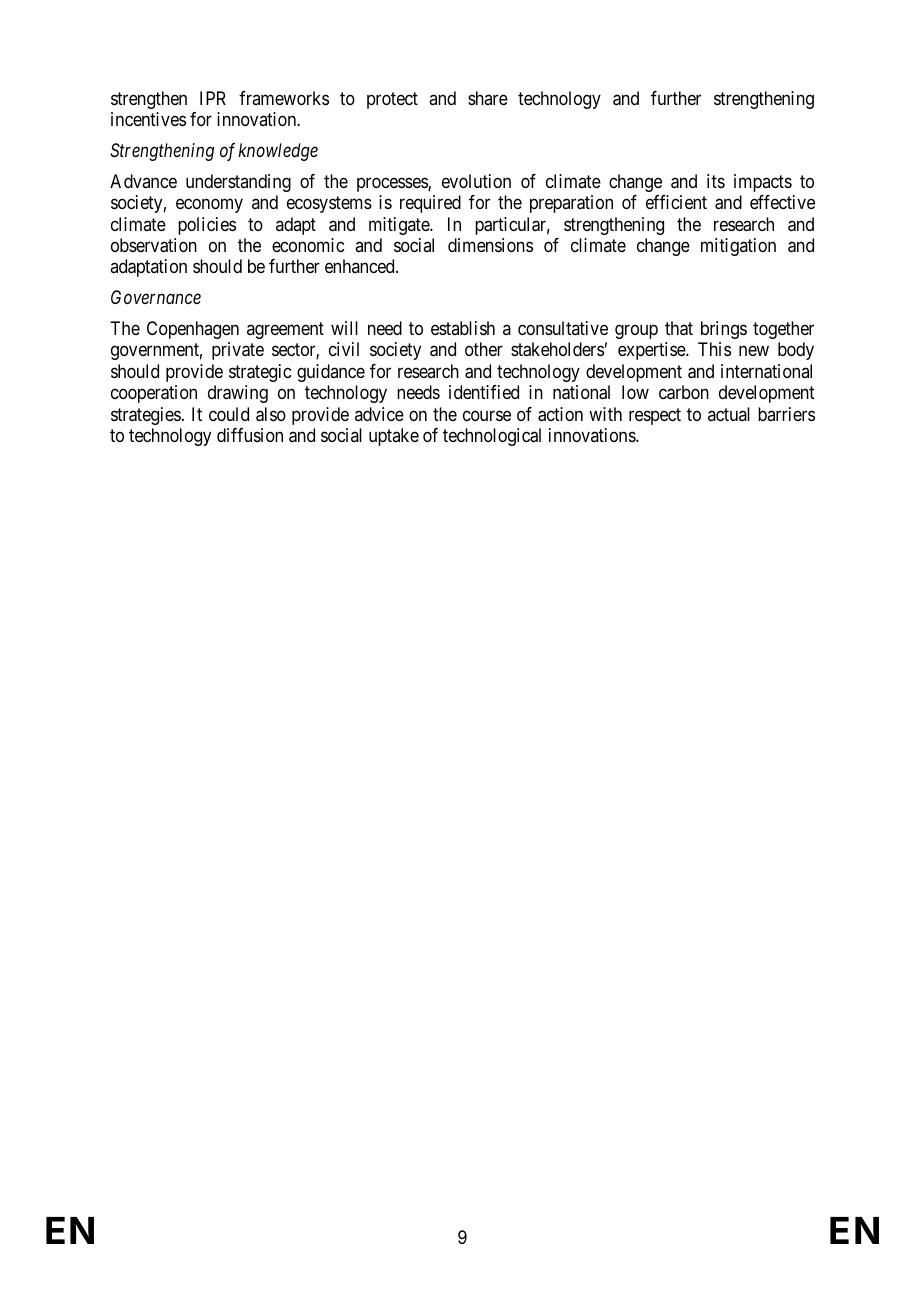  What do you see at coordinates (488, 98) in the screenshot?
I see `share` at bounding box center [488, 98].
